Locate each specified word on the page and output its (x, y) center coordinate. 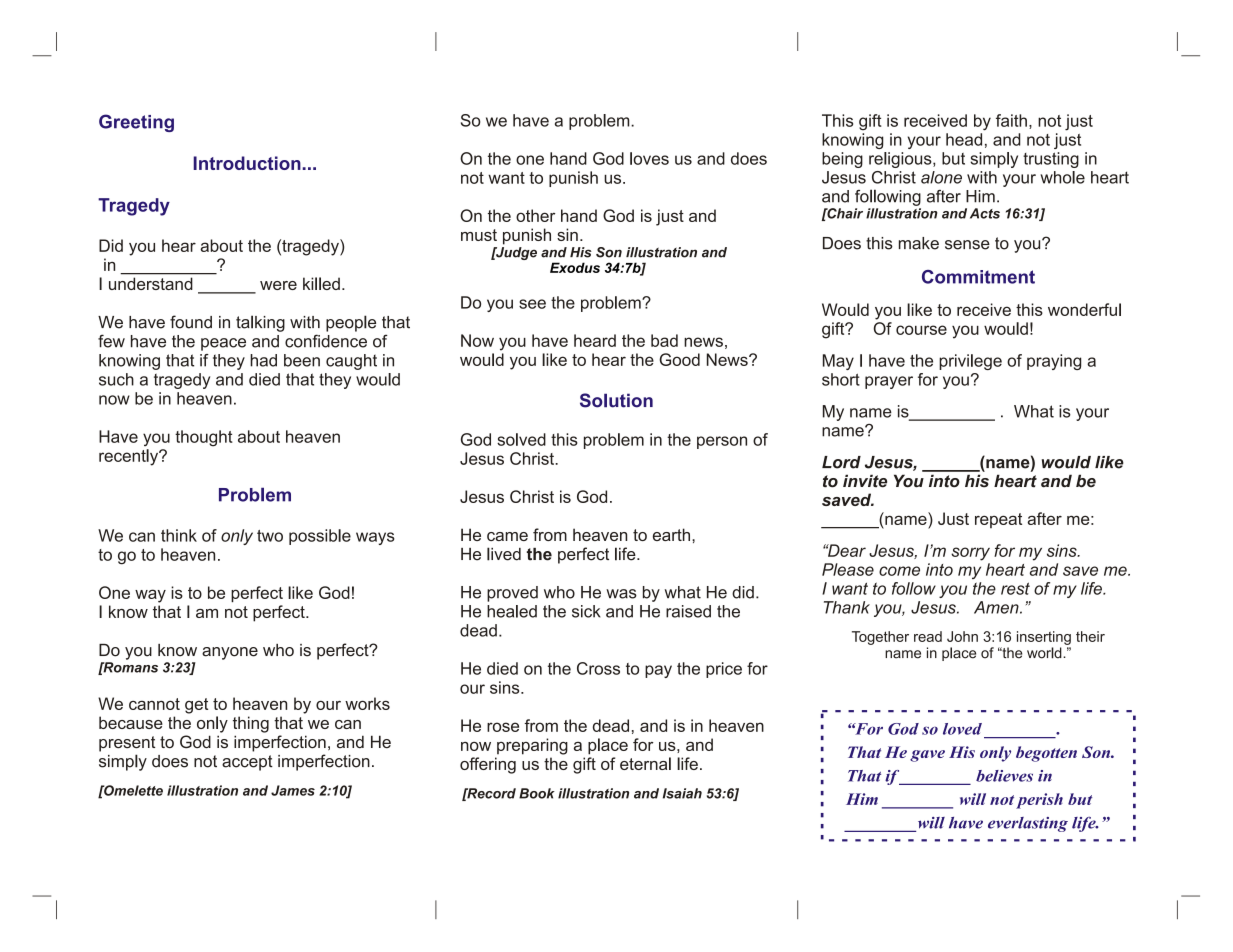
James (293, 790)
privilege (970, 362)
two (270, 536)
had (263, 360)
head (964, 139)
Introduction (248, 163)
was (621, 594)
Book (537, 793)
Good (679, 359)
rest (1015, 588)
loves (649, 158)
